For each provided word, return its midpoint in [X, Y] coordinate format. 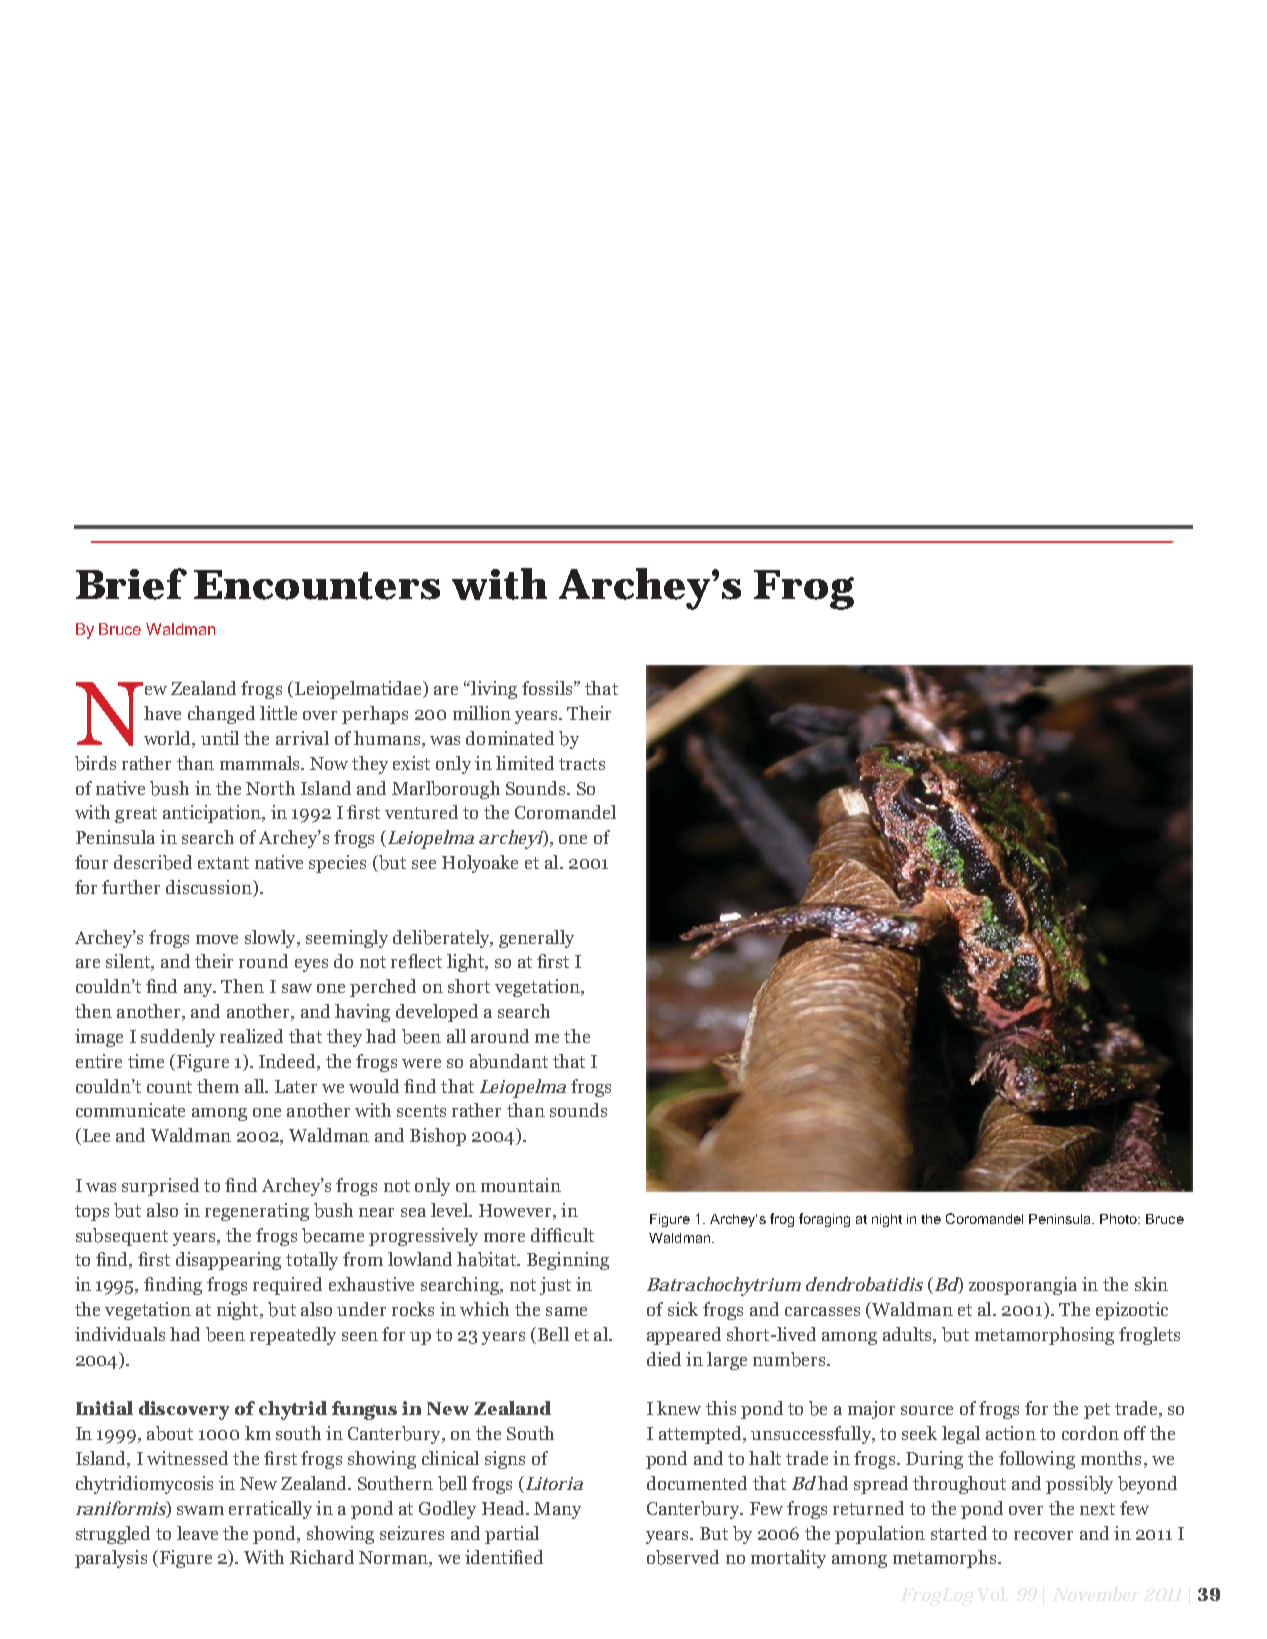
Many [557, 1510]
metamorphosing [1044, 1336]
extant [223, 863]
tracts [582, 764]
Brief [131, 584]
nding [179, 1286]
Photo [1120, 1219]
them [218, 1086]
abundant [509, 1061]
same [566, 1311]
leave [197, 1533]
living [493, 690]
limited [525, 763]
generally [536, 939]
